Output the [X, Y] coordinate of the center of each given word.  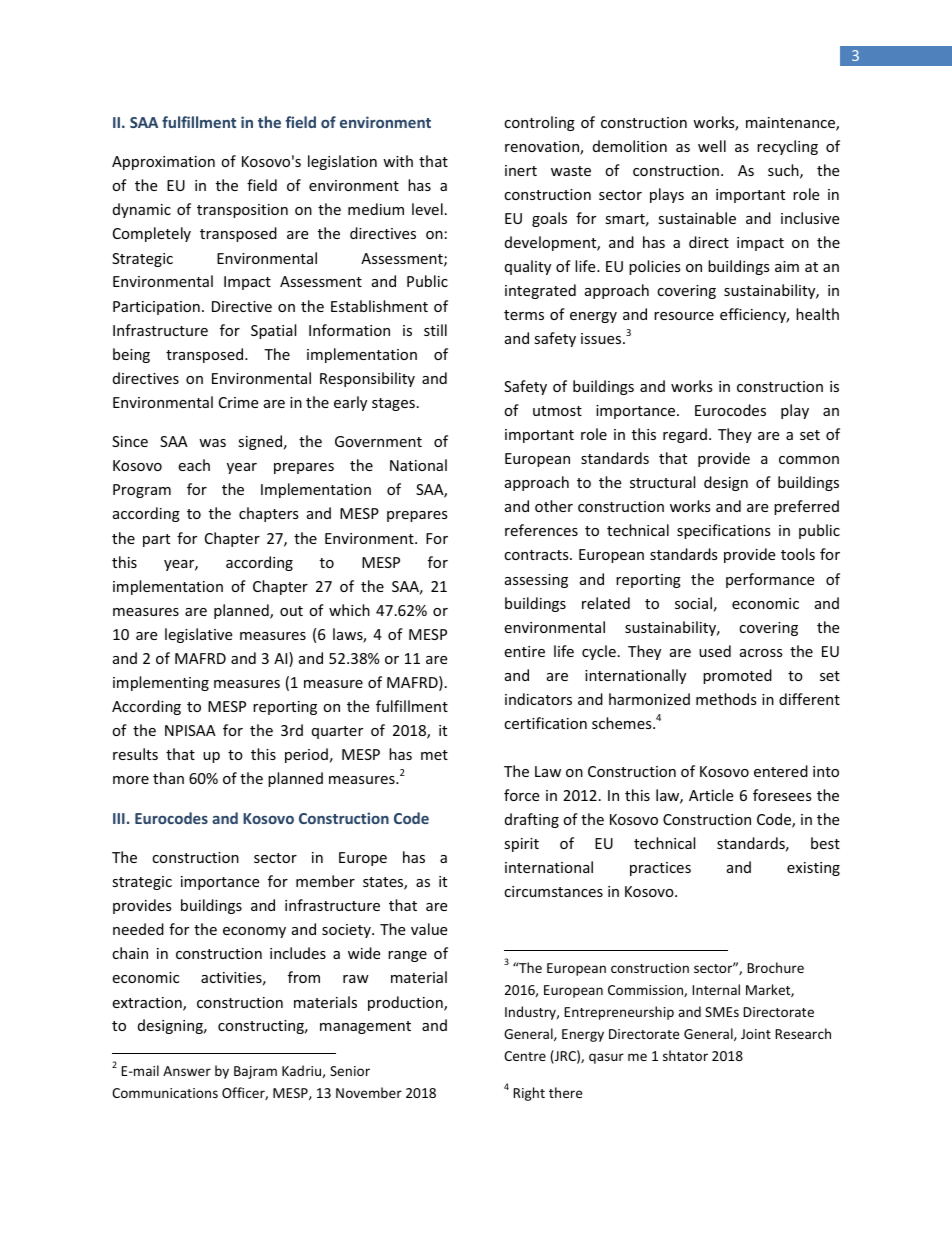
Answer [187, 1071]
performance [770, 580]
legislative [198, 635]
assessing [536, 581]
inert [521, 170]
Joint [756, 1034]
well [712, 146]
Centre [525, 1056]
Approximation [163, 163]
